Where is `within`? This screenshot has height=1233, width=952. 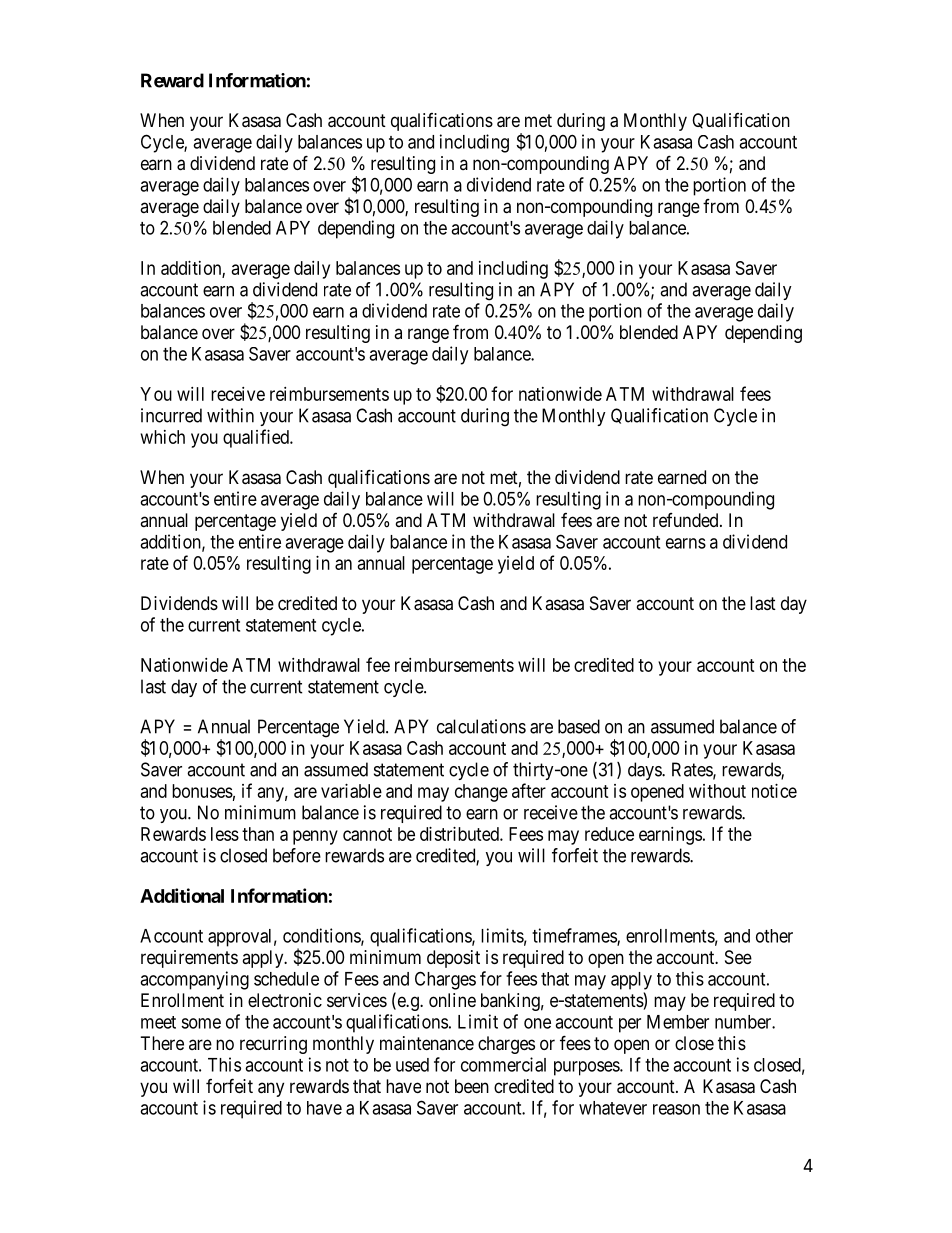 within is located at coordinates (230, 415).
